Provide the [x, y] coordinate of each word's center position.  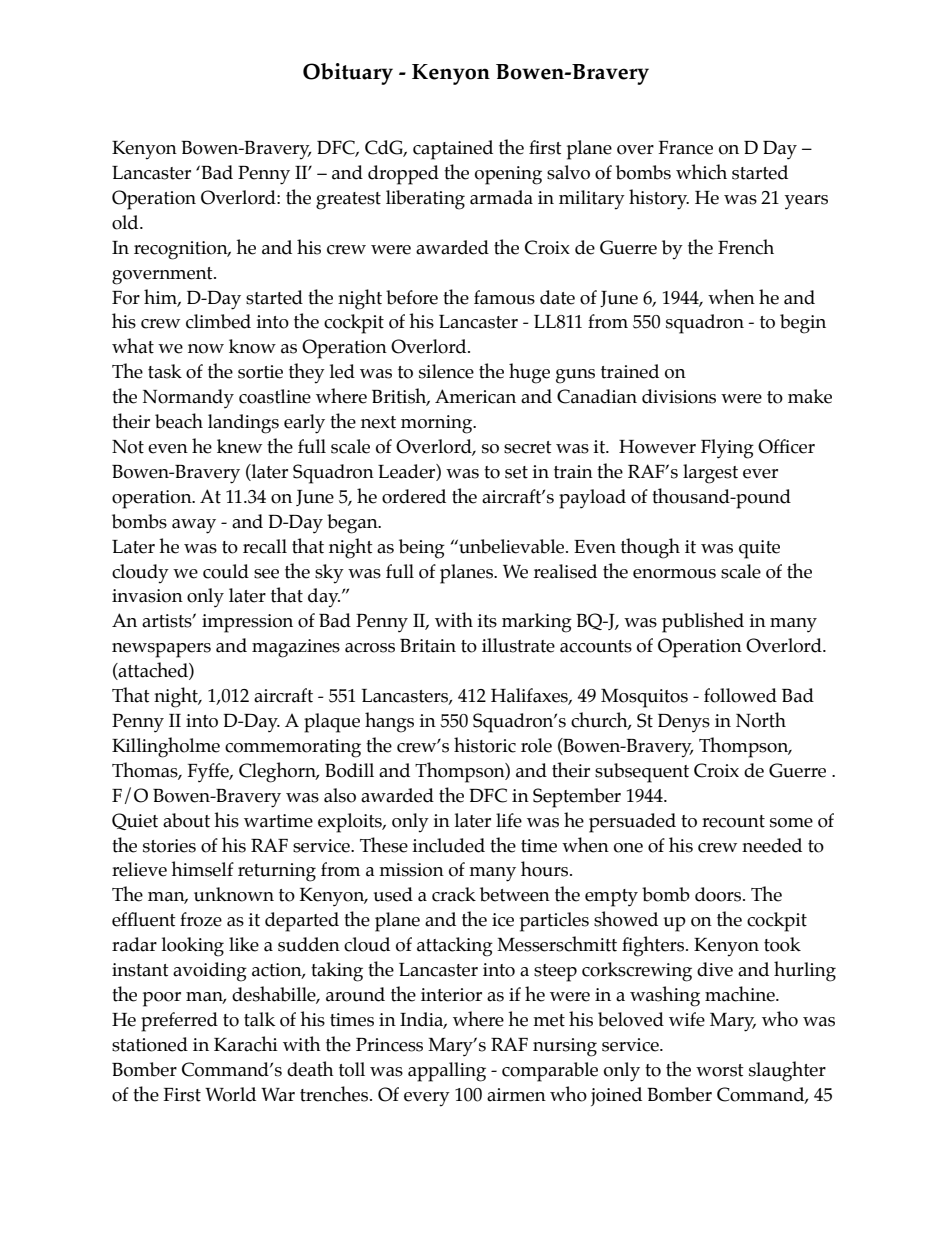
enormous [674, 574]
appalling [447, 1072]
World [230, 1094]
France [685, 148]
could [226, 571]
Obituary [348, 74]
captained [453, 150]
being [422, 549]
